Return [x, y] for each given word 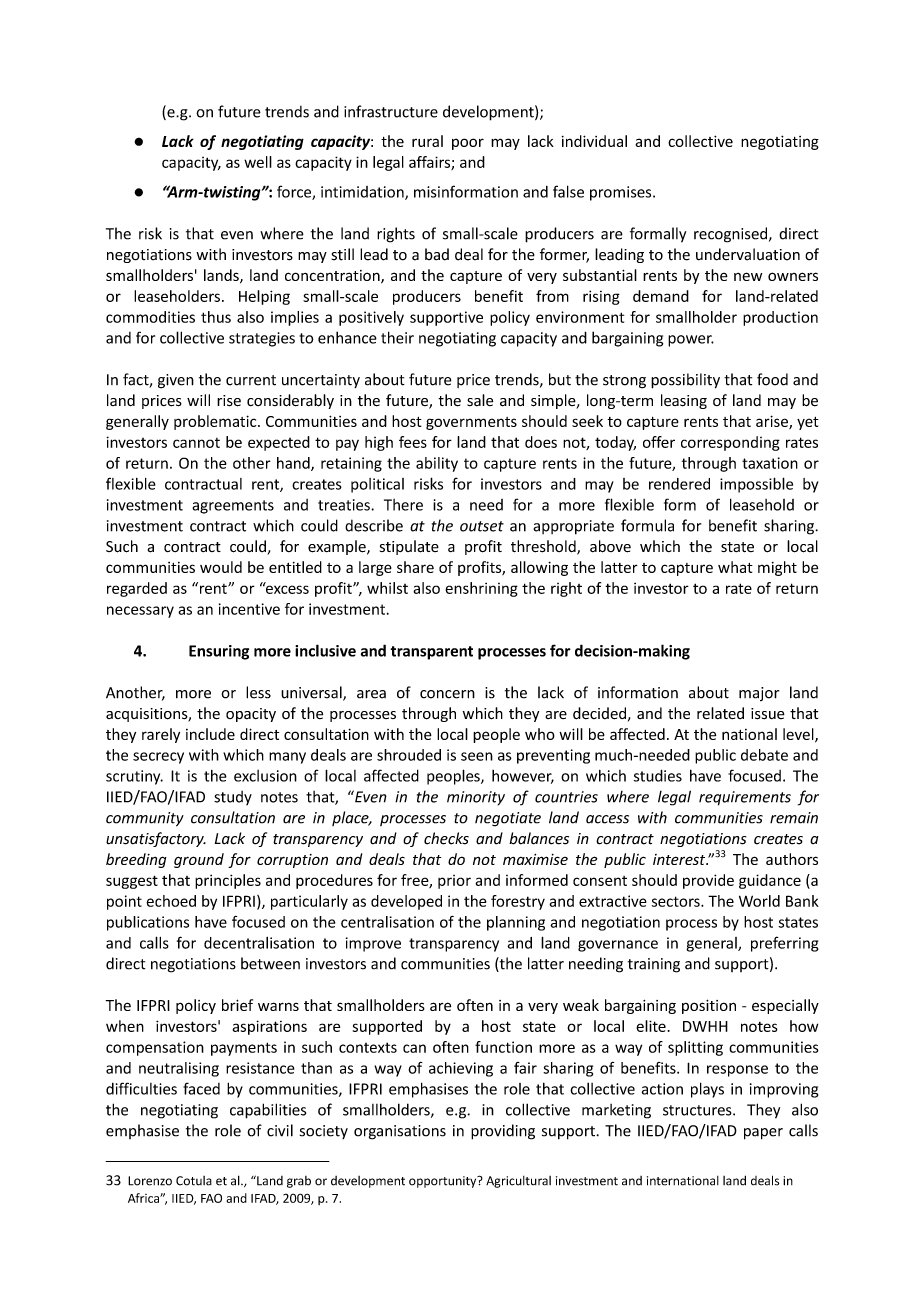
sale [480, 400]
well [258, 162]
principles [228, 881]
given [176, 381]
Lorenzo [150, 1181]
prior [454, 882]
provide [708, 881]
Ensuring [219, 652]
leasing [684, 401]
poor [468, 144]
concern [447, 694]
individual [594, 141]
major [759, 694]
